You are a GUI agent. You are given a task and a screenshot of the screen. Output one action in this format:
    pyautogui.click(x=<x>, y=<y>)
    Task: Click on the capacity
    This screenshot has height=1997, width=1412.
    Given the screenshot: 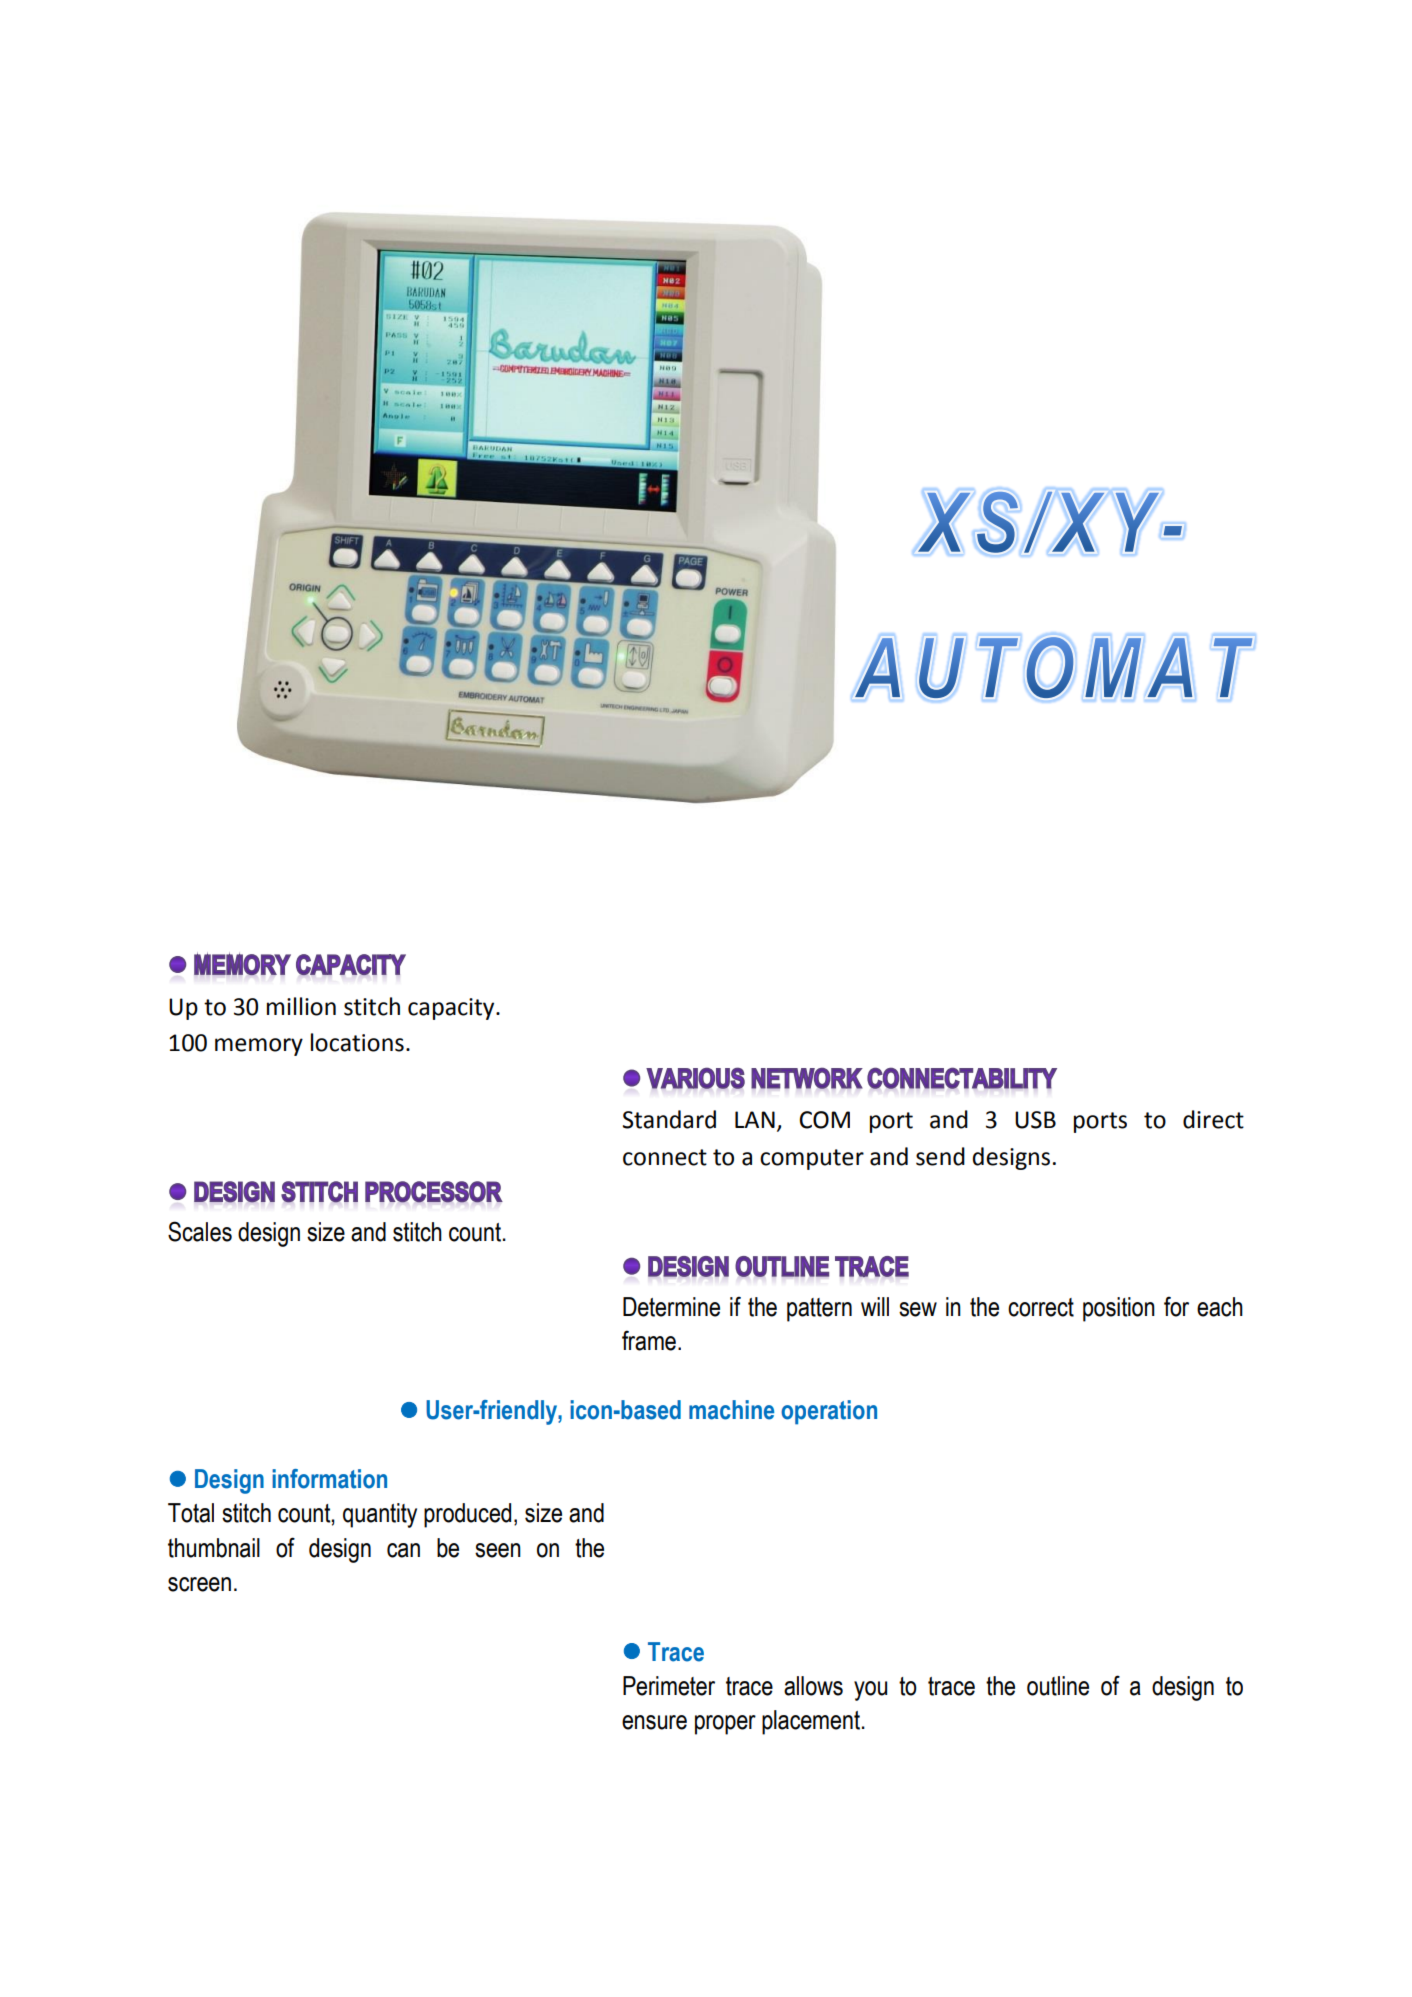 What is the action you would take?
    pyautogui.click(x=452, y=1009)
